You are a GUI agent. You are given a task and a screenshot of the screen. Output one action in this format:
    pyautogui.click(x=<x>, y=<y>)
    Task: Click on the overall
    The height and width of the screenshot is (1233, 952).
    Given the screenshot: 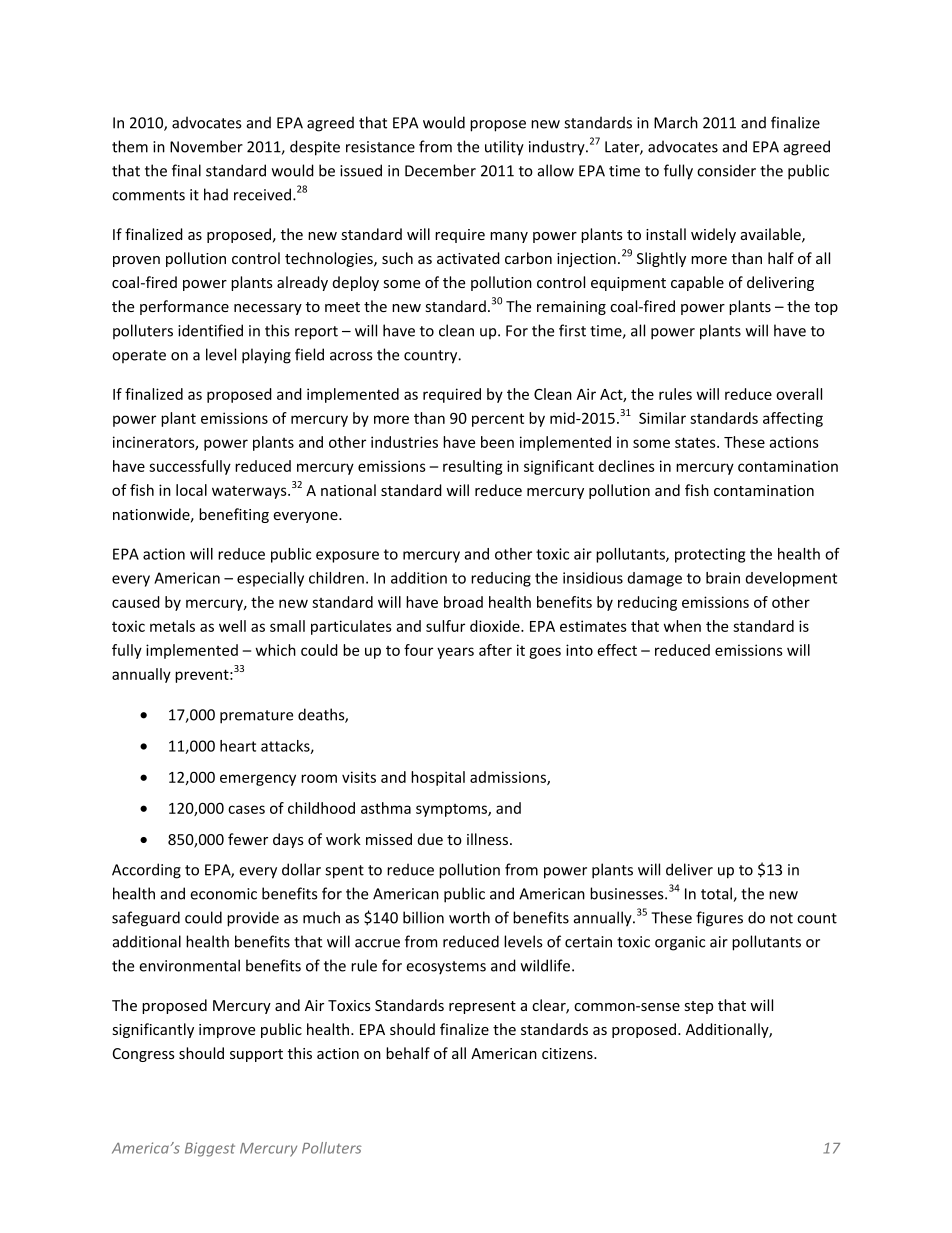 What is the action you would take?
    pyautogui.click(x=799, y=394)
